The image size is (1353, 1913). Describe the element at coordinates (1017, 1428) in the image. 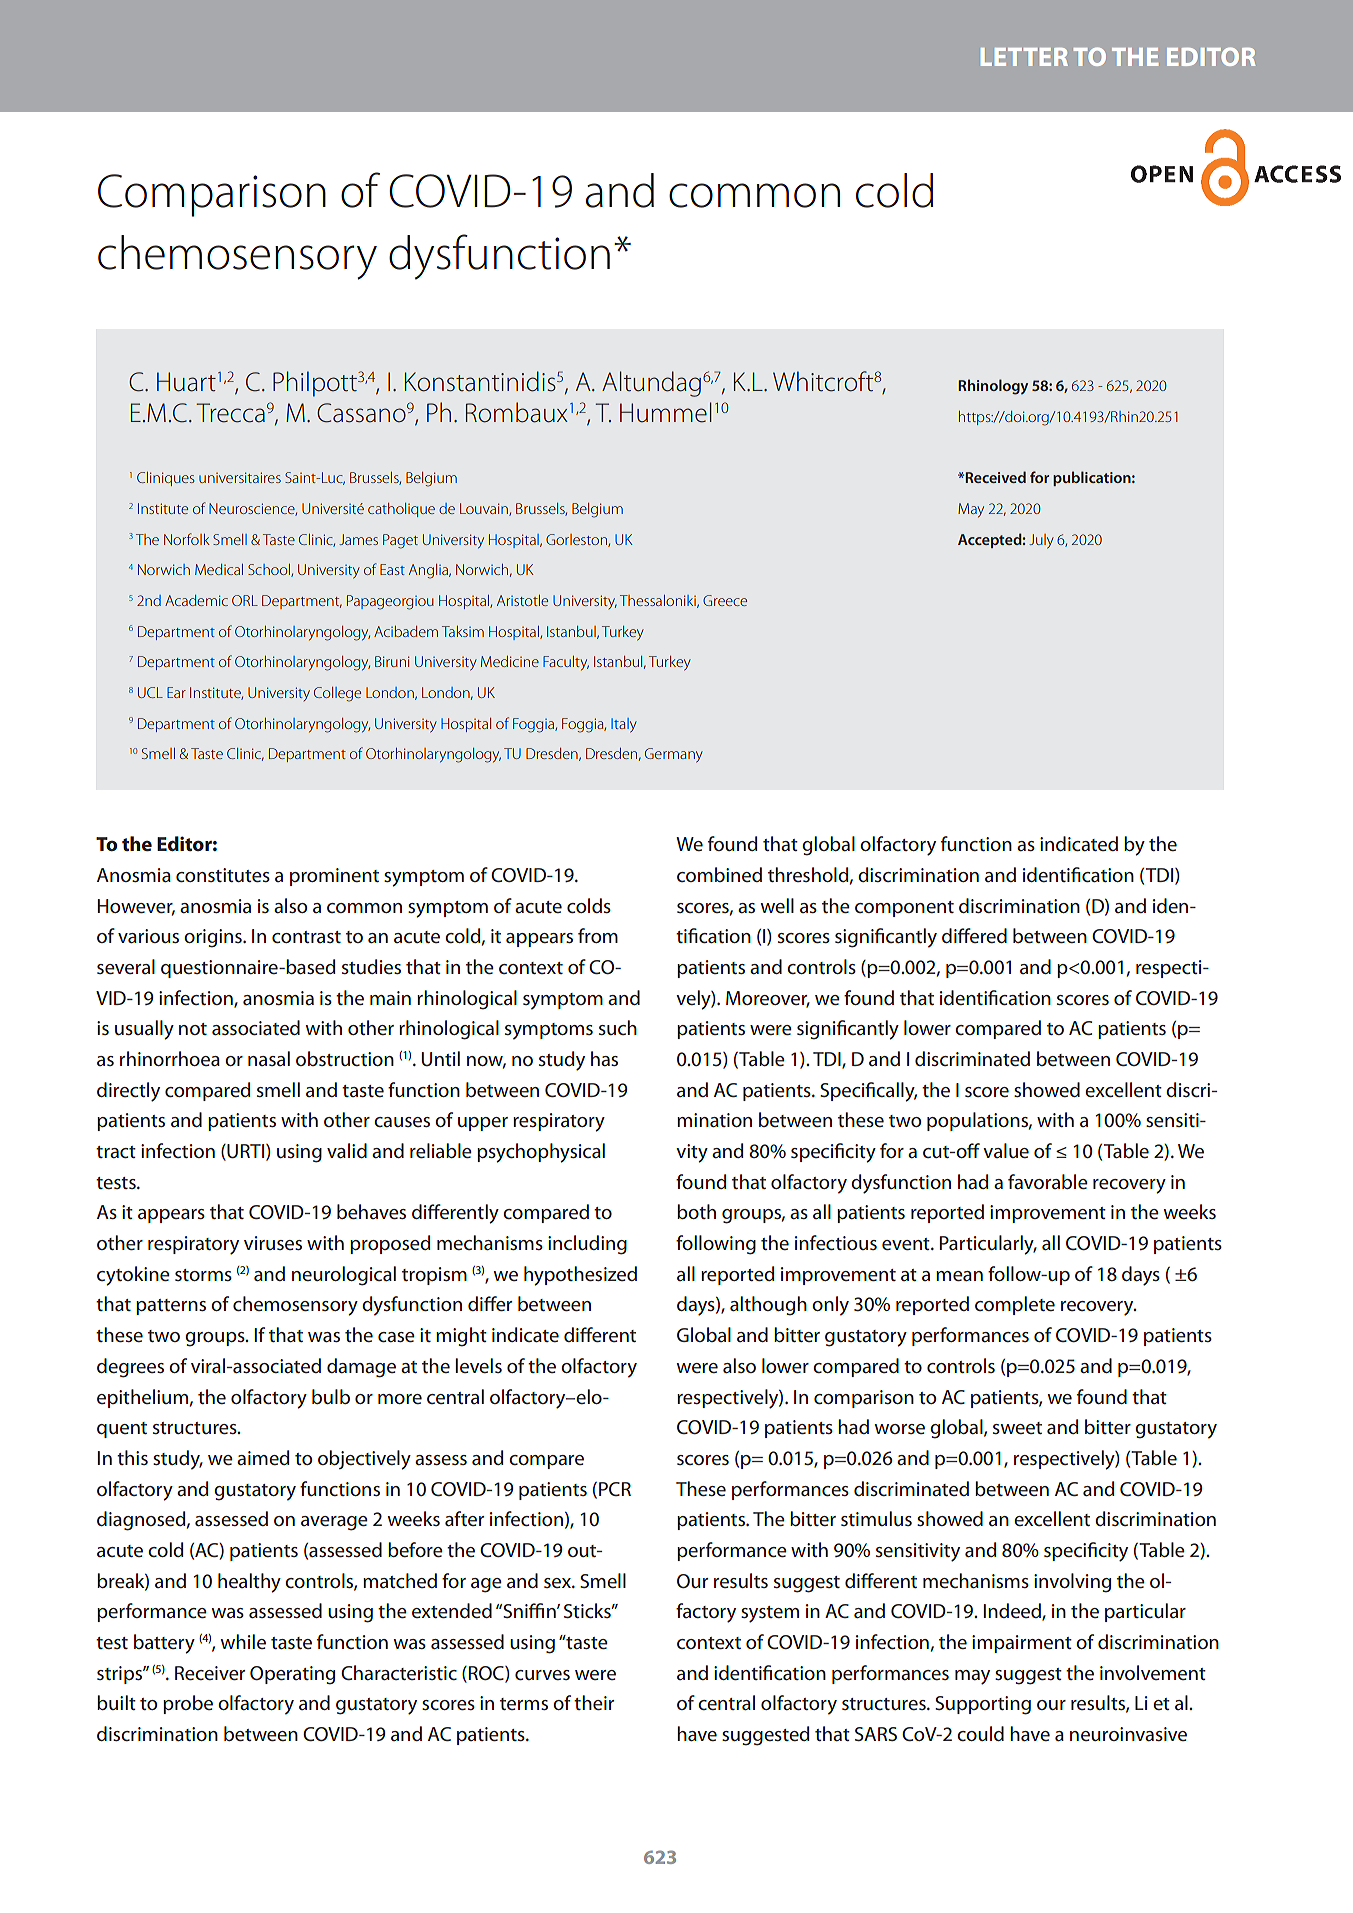

I see `sweet` at that location.
